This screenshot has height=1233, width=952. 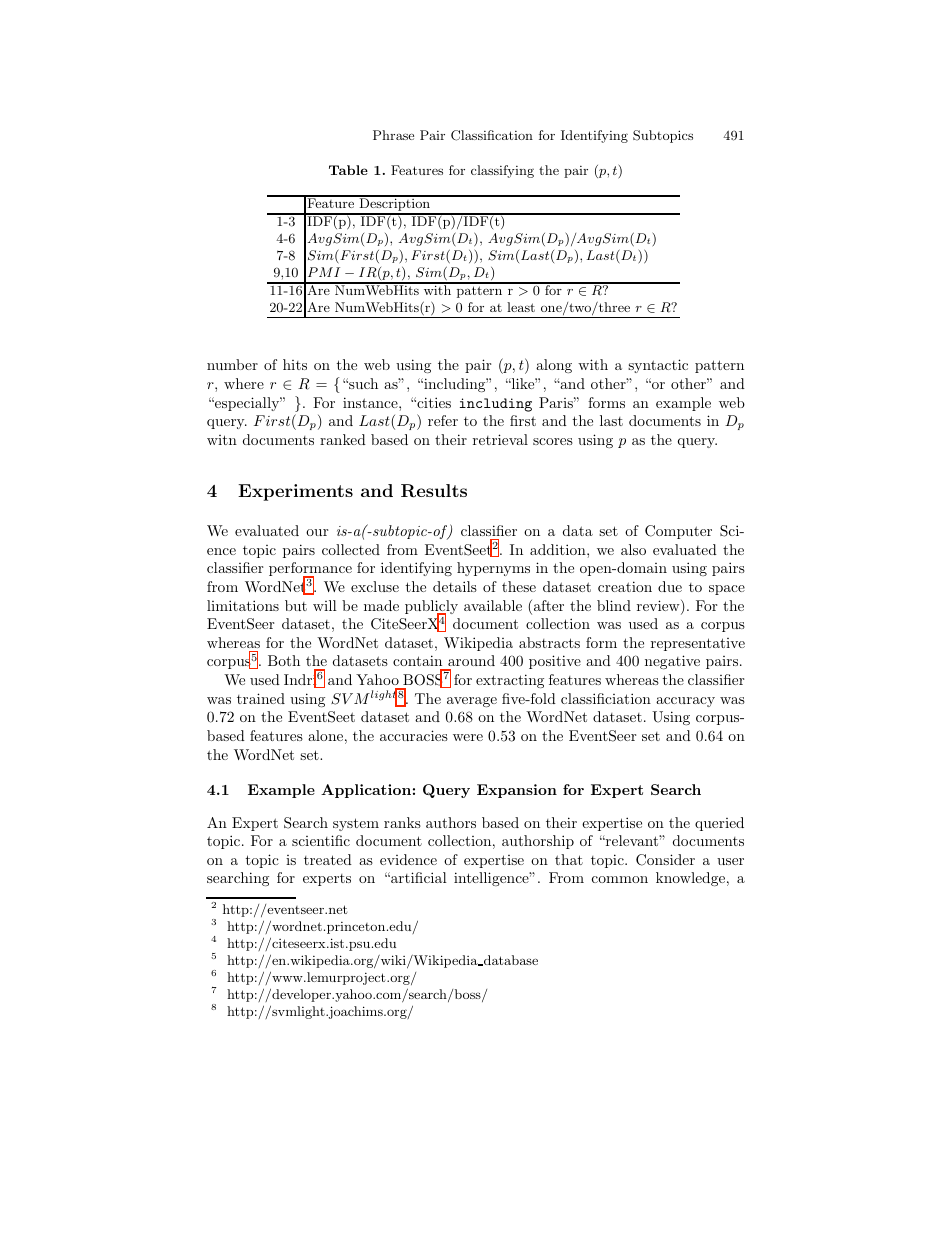 What do you see at coordinates (328, 859) in the screenshot?
I see `treated` at bounding box center [328, 859].
